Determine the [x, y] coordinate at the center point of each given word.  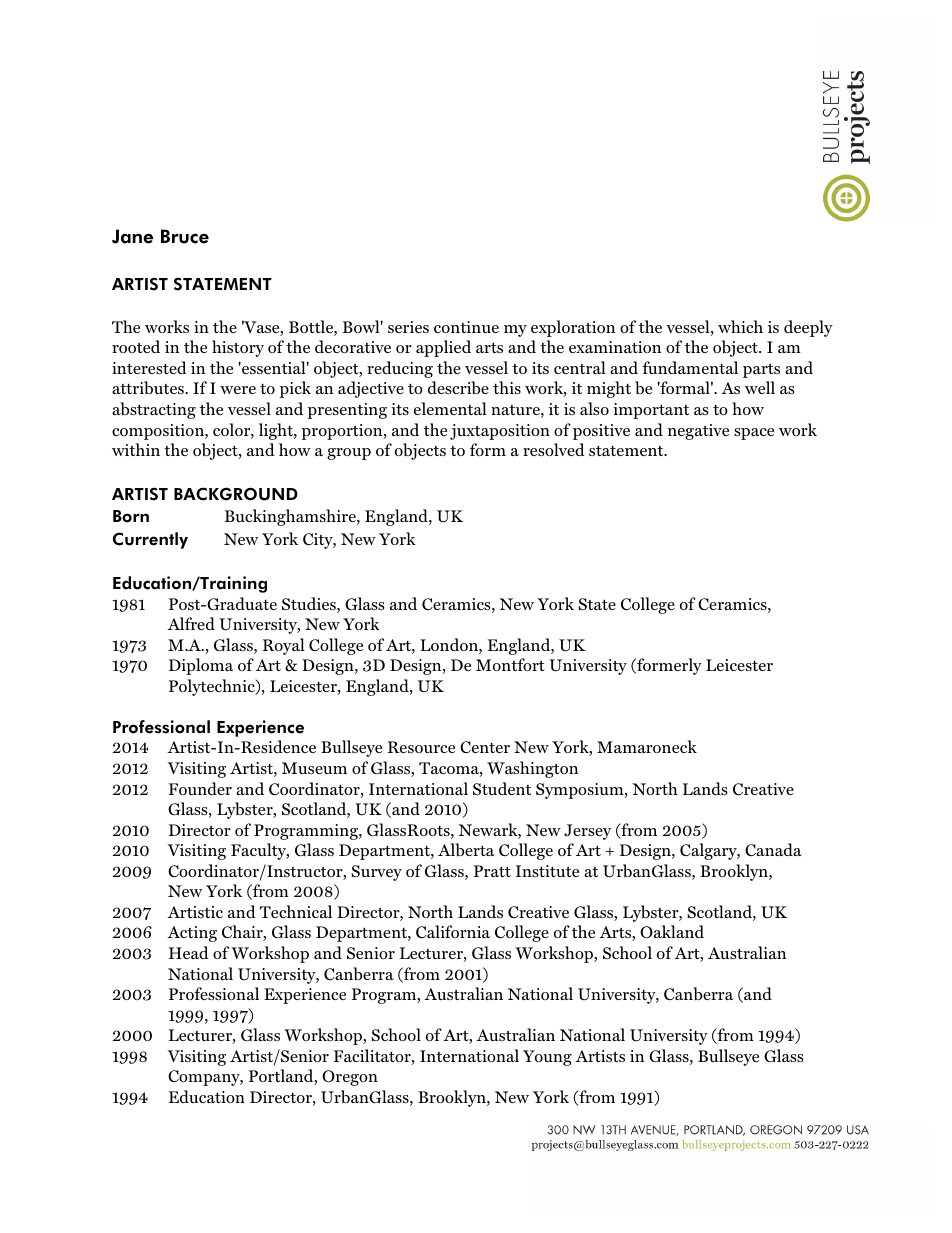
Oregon [350, 1078]
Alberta [466, 850]
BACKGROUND [236, 494]
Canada [773, 850]
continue [466, 327]
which [740, 326]
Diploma [201, 666]
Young [547, 1058]
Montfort [510, 664]
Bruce [185, 236]
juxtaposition [500, 432]
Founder [200, 788]
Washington [532, 769]
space [754, 434]
